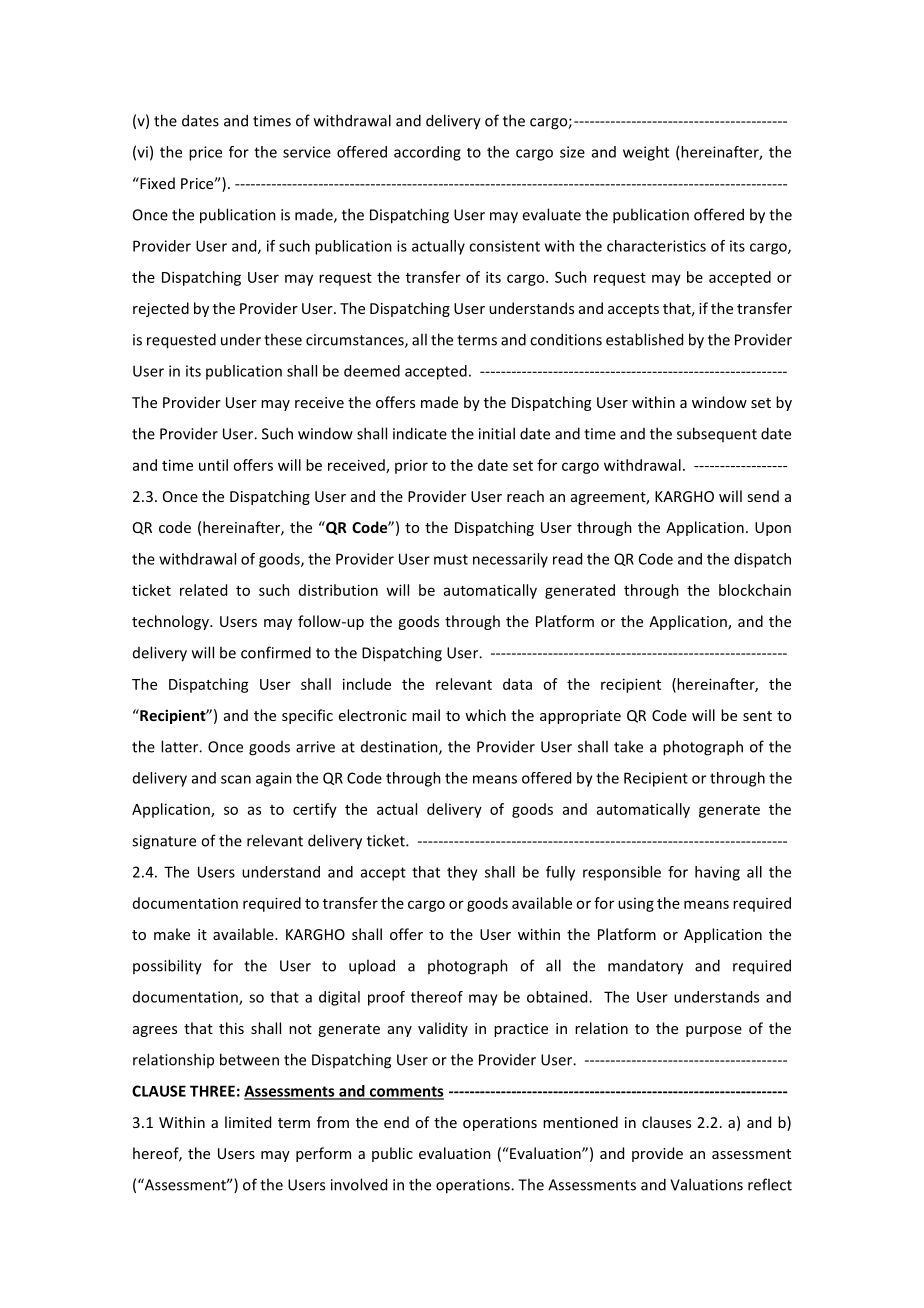 The image size is (924, 1308). Describe the element at coordinates (213, 465) in the screenshot. I see `until` at that location.
